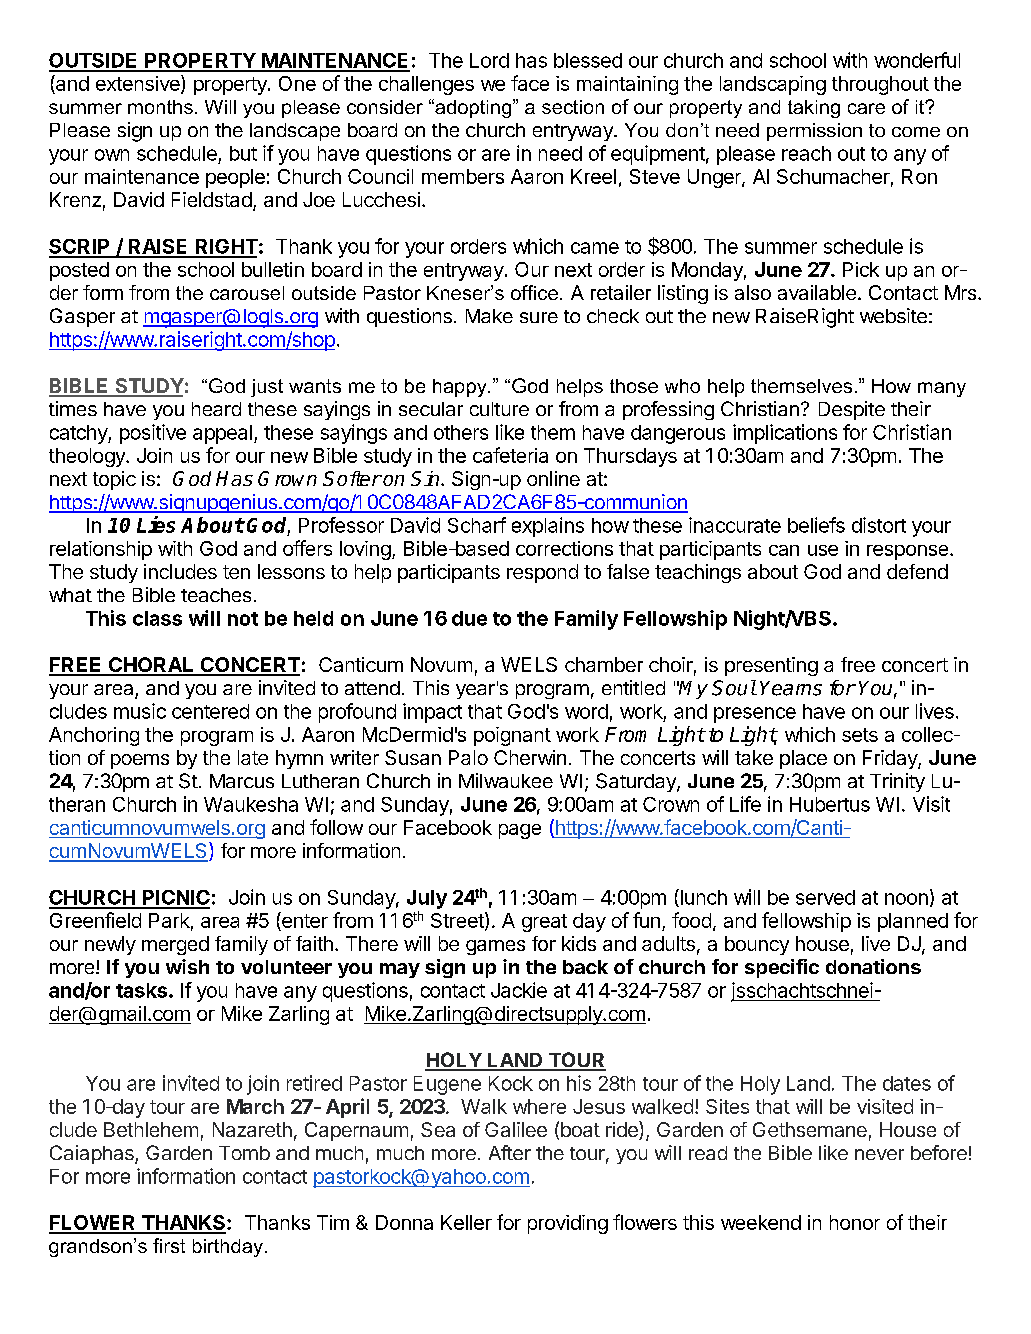 The height and width of the page is (1334, 1031). What do you see at coordinates (866, 108) in the page?
I see `care` at bounding box center [866, 108].
